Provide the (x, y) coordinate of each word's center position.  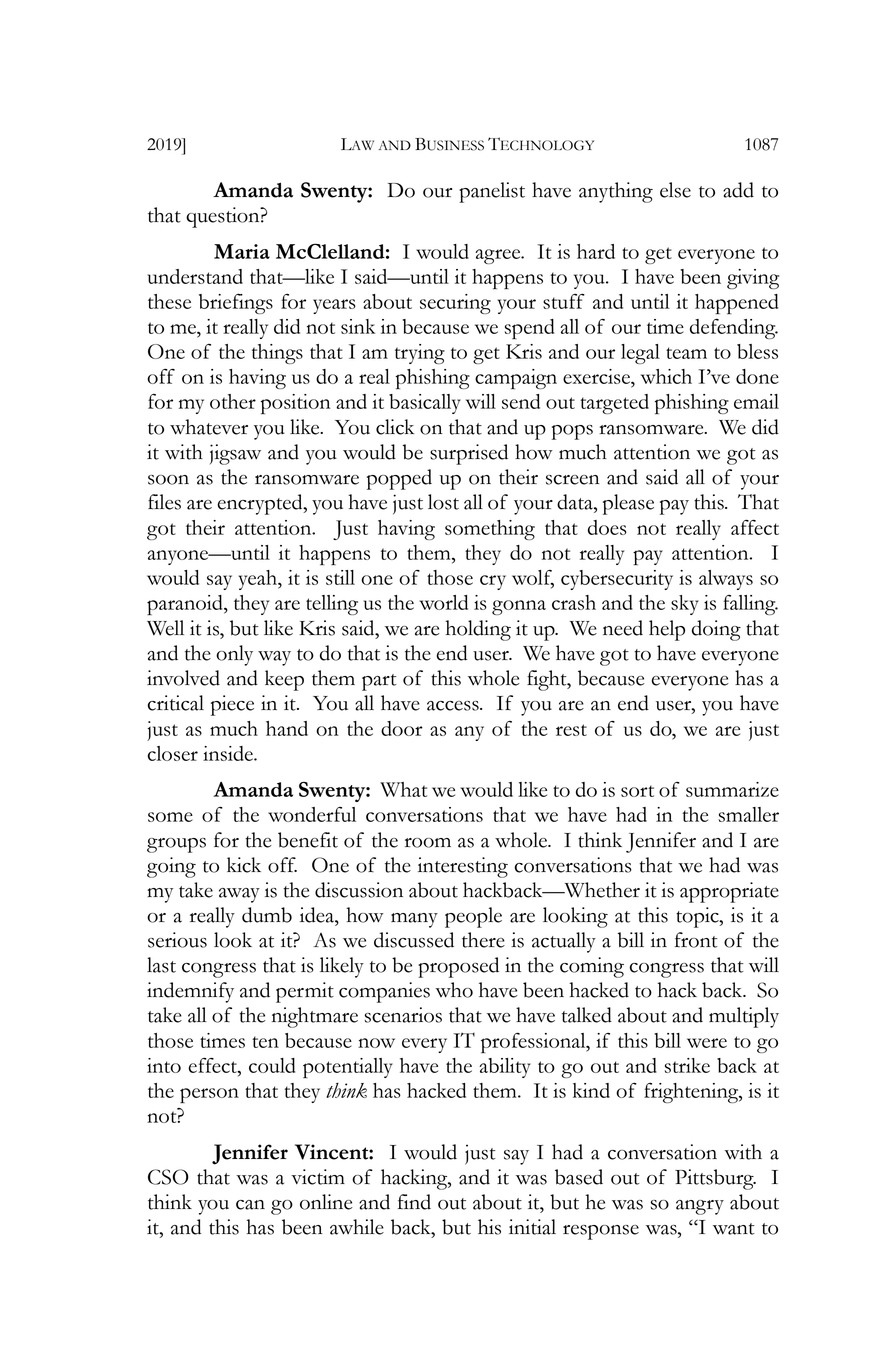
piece (232, 705)
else (675, 190)
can (250, 1205)
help (667, 630)
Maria (242, 251)
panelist (492, 192)
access (454, 706)
